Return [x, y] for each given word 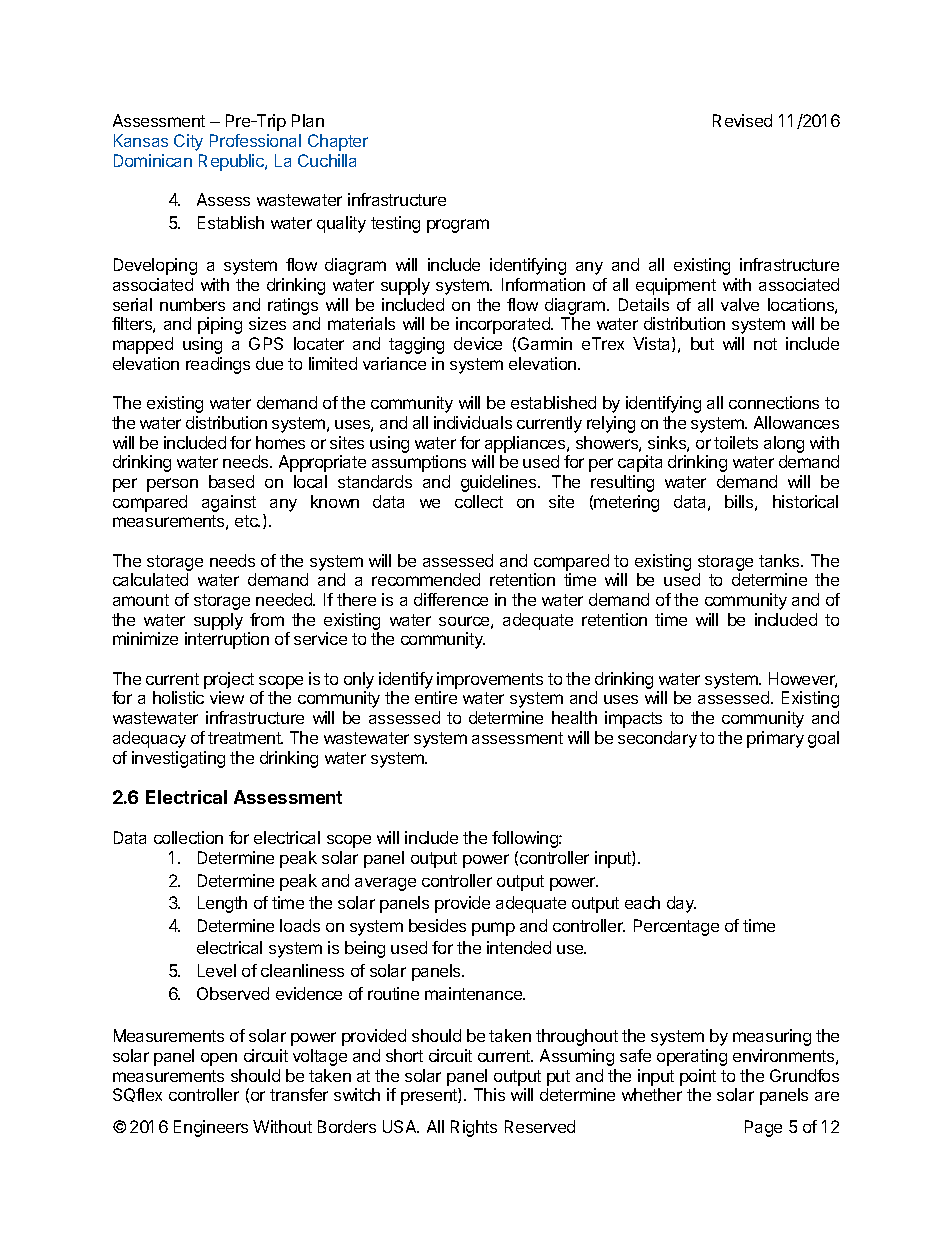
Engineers [211, 1128]
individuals [473, 422]
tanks [780, 560]
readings [218, 365]
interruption [227, 640]
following [526, 839]
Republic [232, 162]
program [458, 226]
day [681, 904]
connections [774, 402]
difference [451, 599]
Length [222, 904]
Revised [742, 120]
